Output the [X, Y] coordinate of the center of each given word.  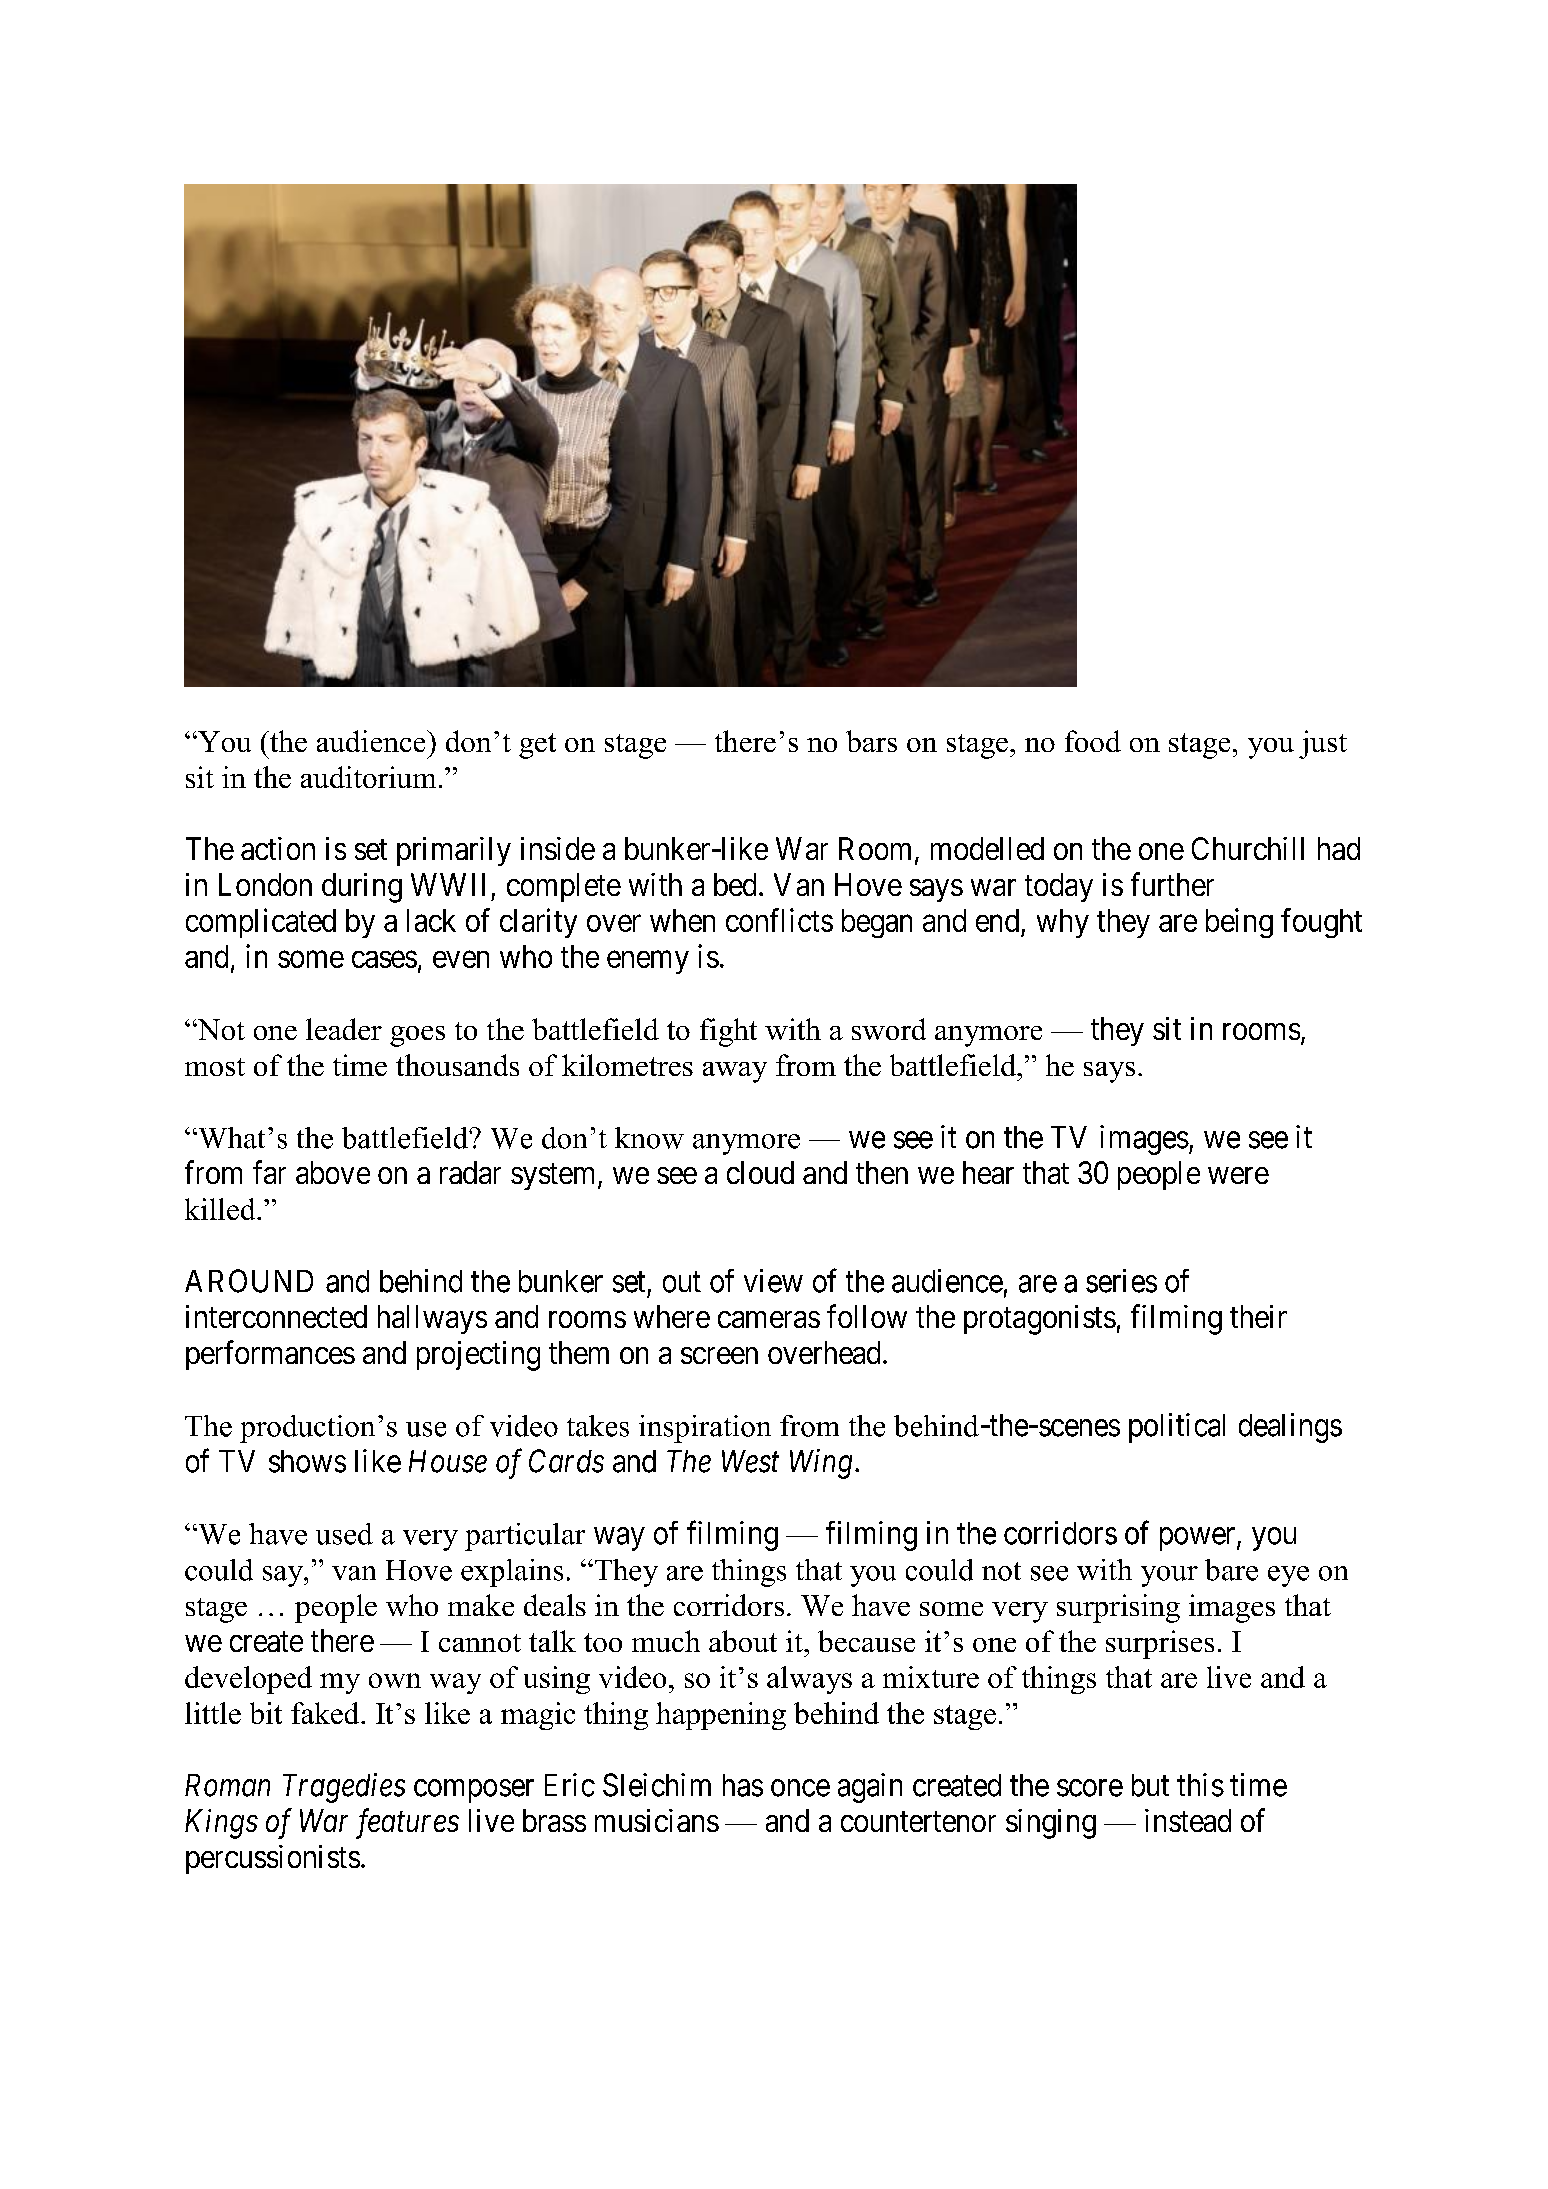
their [1258, 1316]
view [773, 1281]
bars [871, 741]
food [1093, 741]
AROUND [249, 1281]
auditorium [368, 777]
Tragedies [344, 1788]
